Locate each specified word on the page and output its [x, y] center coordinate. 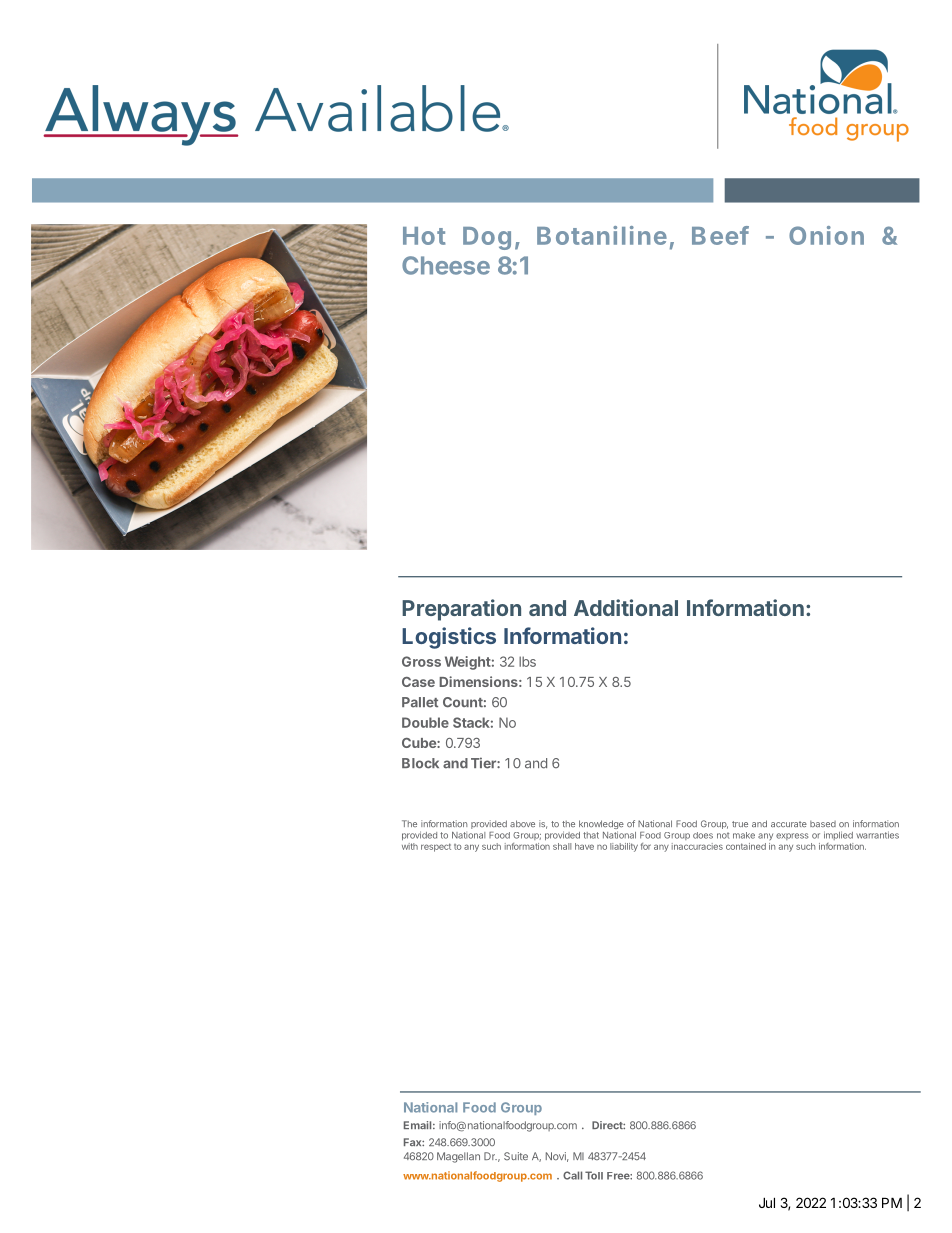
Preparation [461, 610]
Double [425, 722]
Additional [626, 607]
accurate [789, 824]
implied [838, 835]
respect [436, 847]
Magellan [458, 1157]
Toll [594, 1175]
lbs [527, 661]
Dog [487, 238]
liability [624, 847]
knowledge [601, 826]
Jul [767, 1202]
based [823, 824]
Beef [720, 235]
